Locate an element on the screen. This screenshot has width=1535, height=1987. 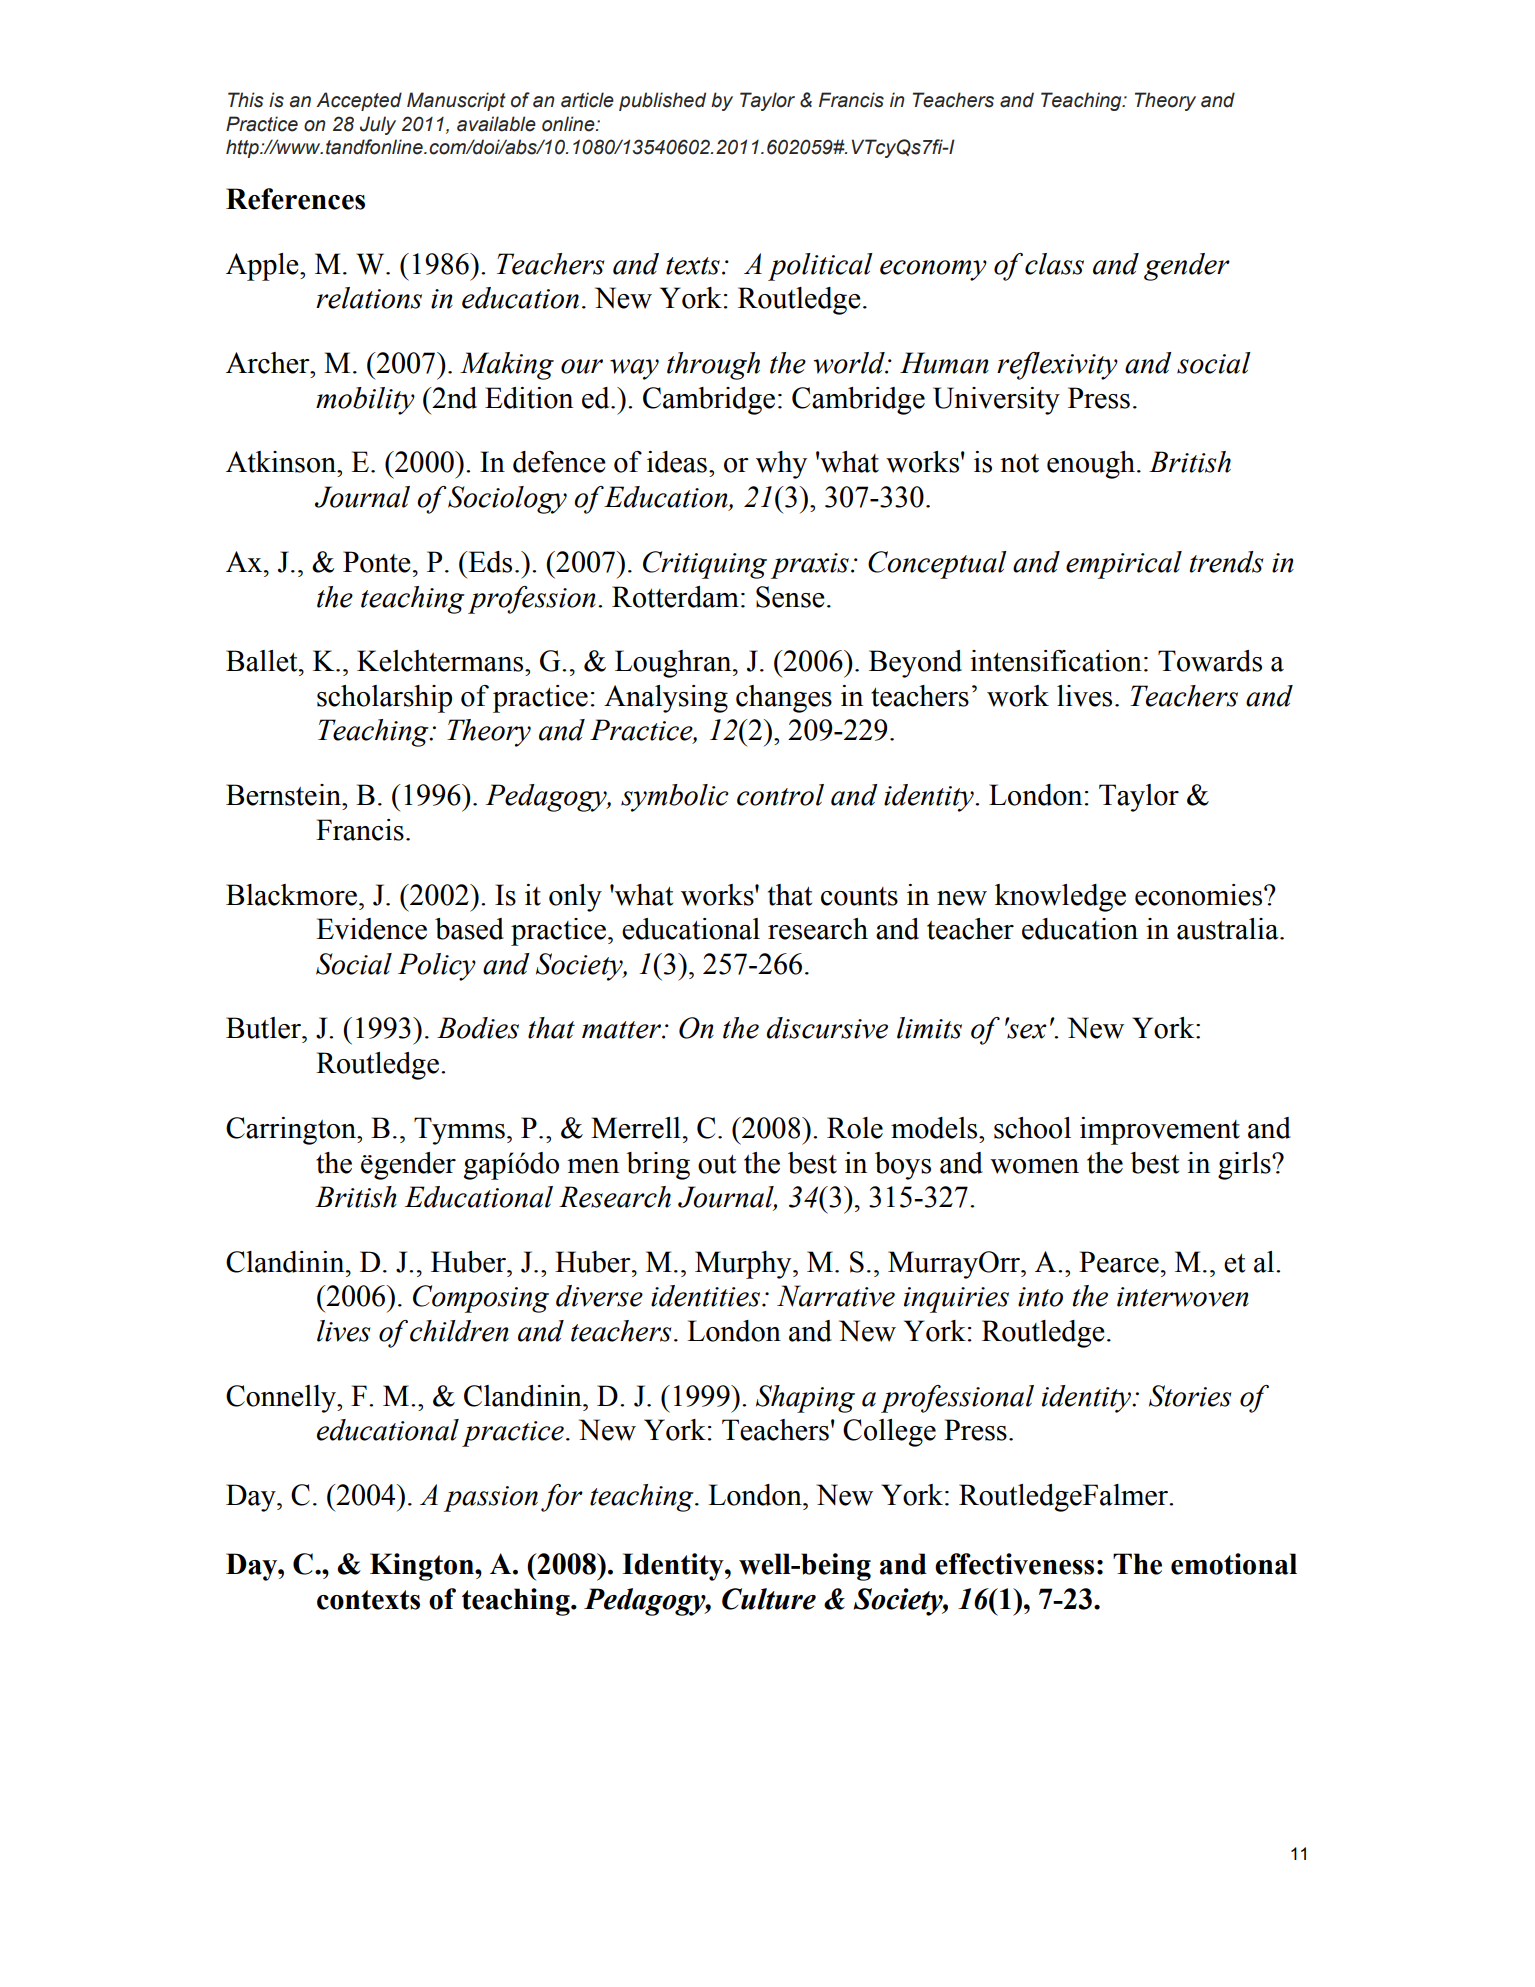
class is located at coordinates (1054, 264).
